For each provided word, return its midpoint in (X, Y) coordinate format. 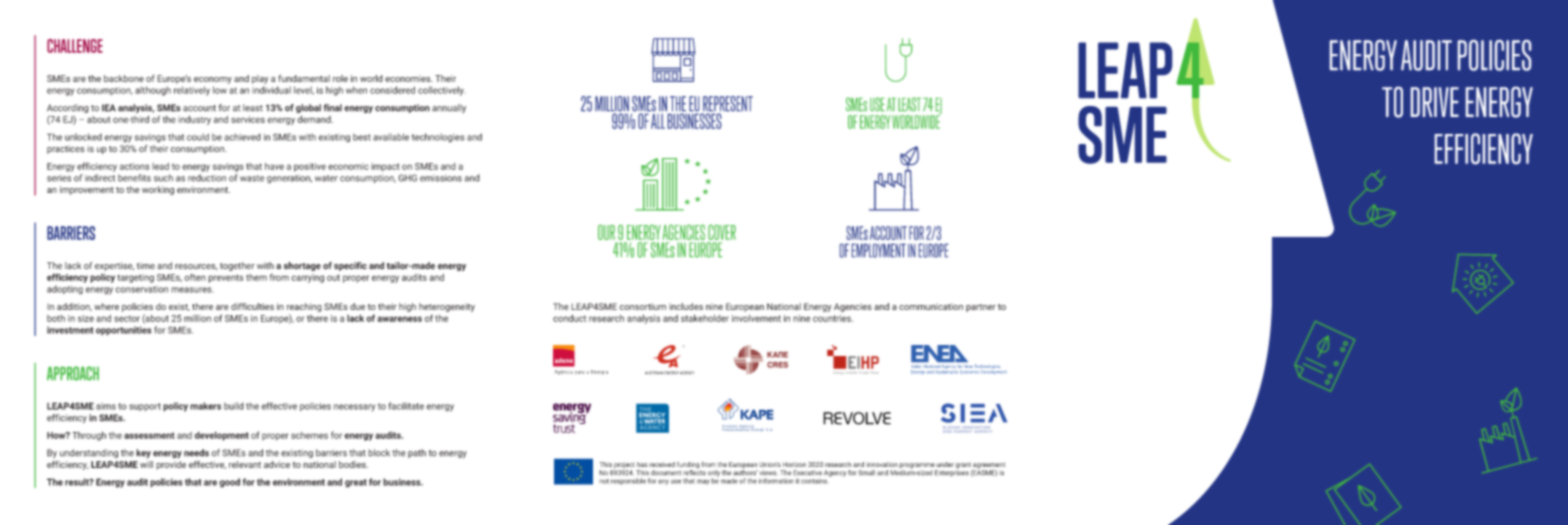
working (158, 190)
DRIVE (1435, 102)
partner (981, 308)
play (260, 79)
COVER (722, 232)
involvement (756, 318)
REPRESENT (727, 105)
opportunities (123, 331)
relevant (245, 464)
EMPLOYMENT (879, 251)
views (769, 473)
